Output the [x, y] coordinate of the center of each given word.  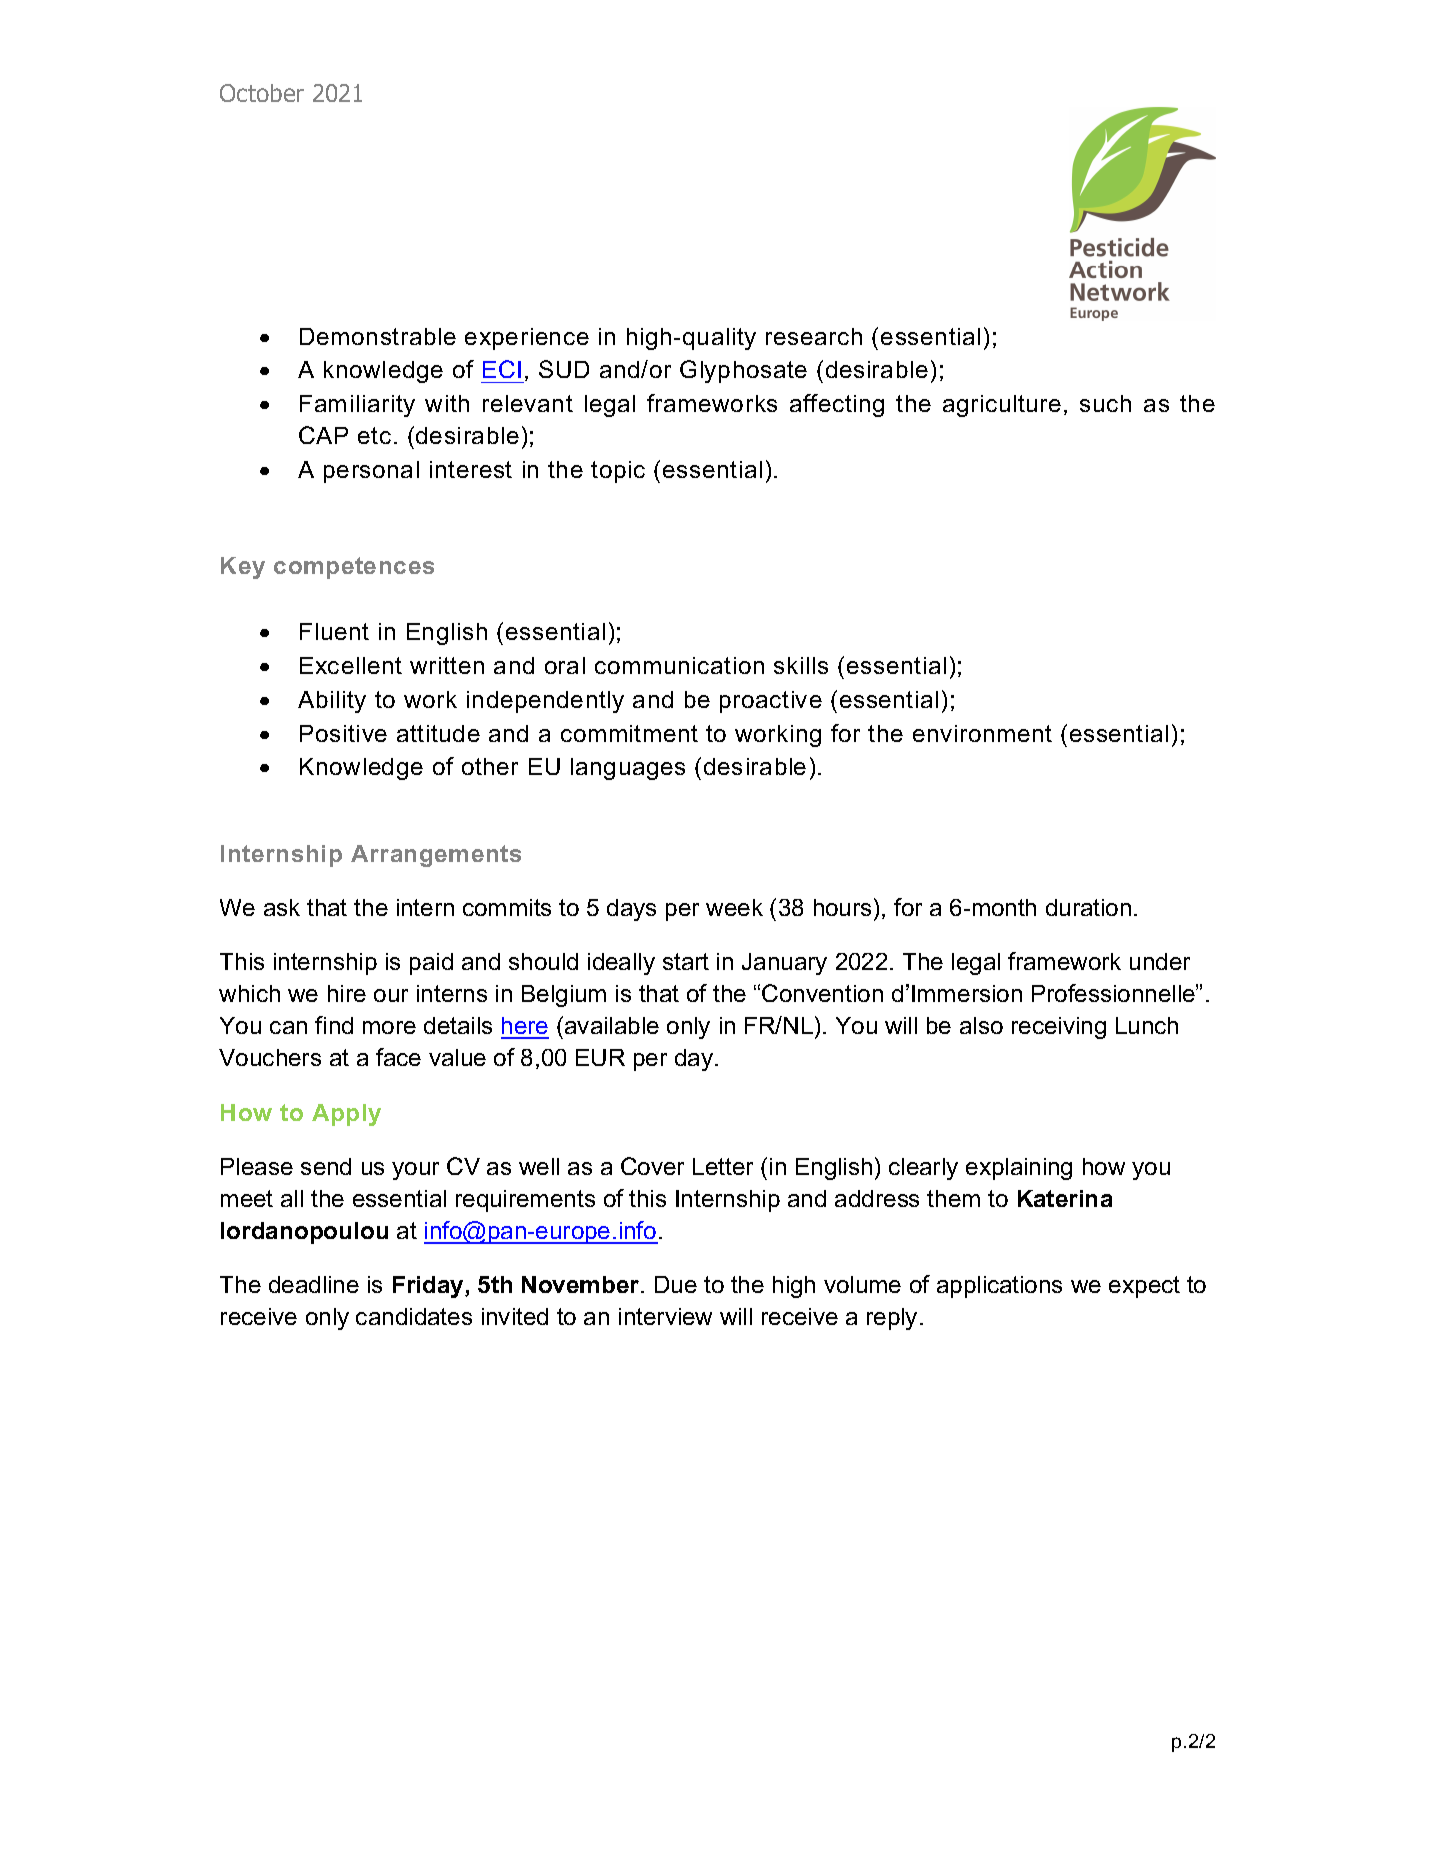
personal [371, 472]
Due [676, 1284]
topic [618, 472]
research [814, 336]
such [1105, 403]
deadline [314, 1284]
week [734, 907]
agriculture [1002, 406]
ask [282, 907]
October [262, 93]
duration [1088, 907]
